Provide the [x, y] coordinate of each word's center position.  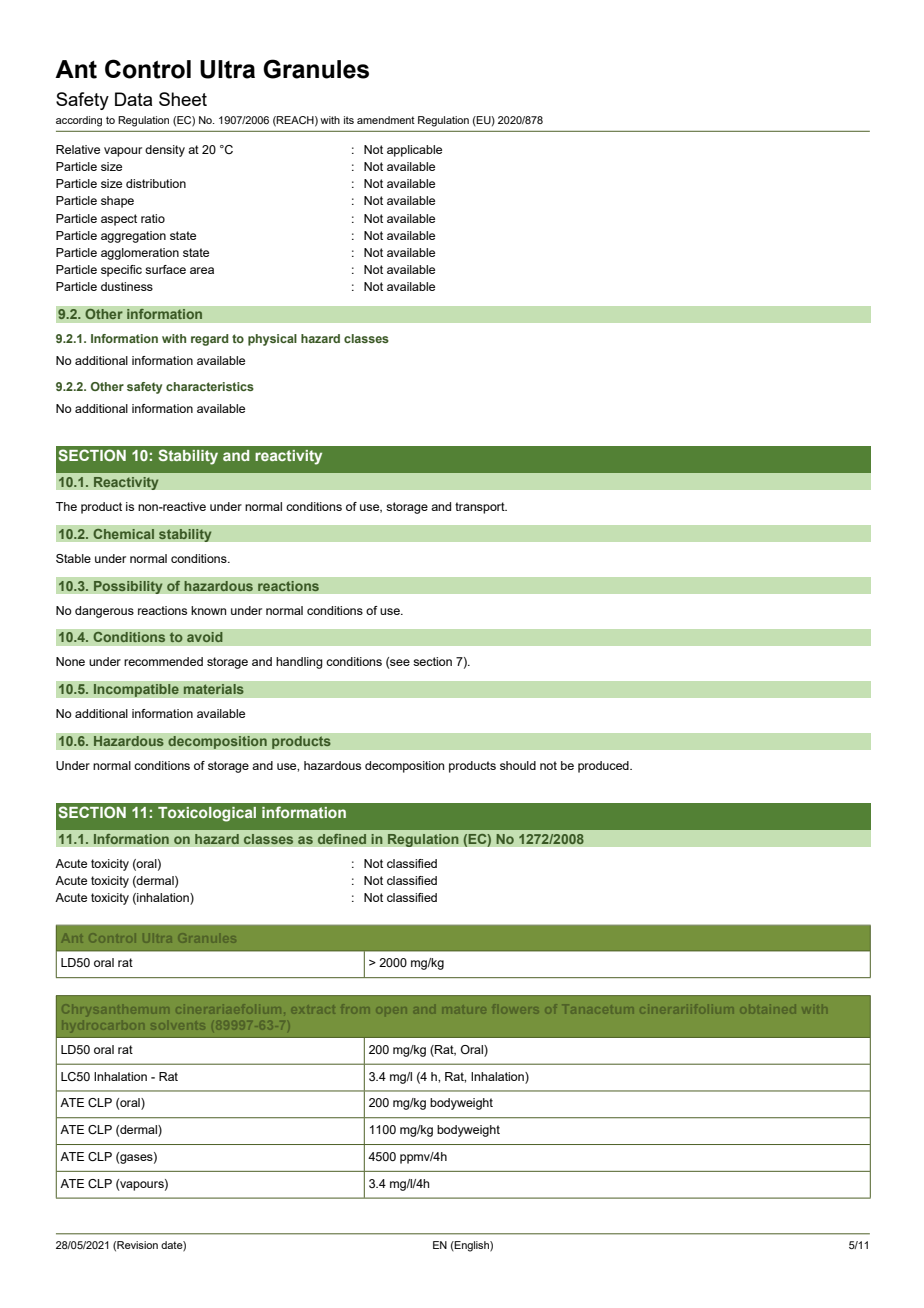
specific [121, 271]
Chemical [123, 534]
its [349, 120]
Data [133, 99]
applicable [414, 151]
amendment [386, 120]
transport [481, 508]
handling [299, 663]
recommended [163, 661]
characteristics [210, 386]
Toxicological [207, 814]
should [518, 765]
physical [272, 340]
